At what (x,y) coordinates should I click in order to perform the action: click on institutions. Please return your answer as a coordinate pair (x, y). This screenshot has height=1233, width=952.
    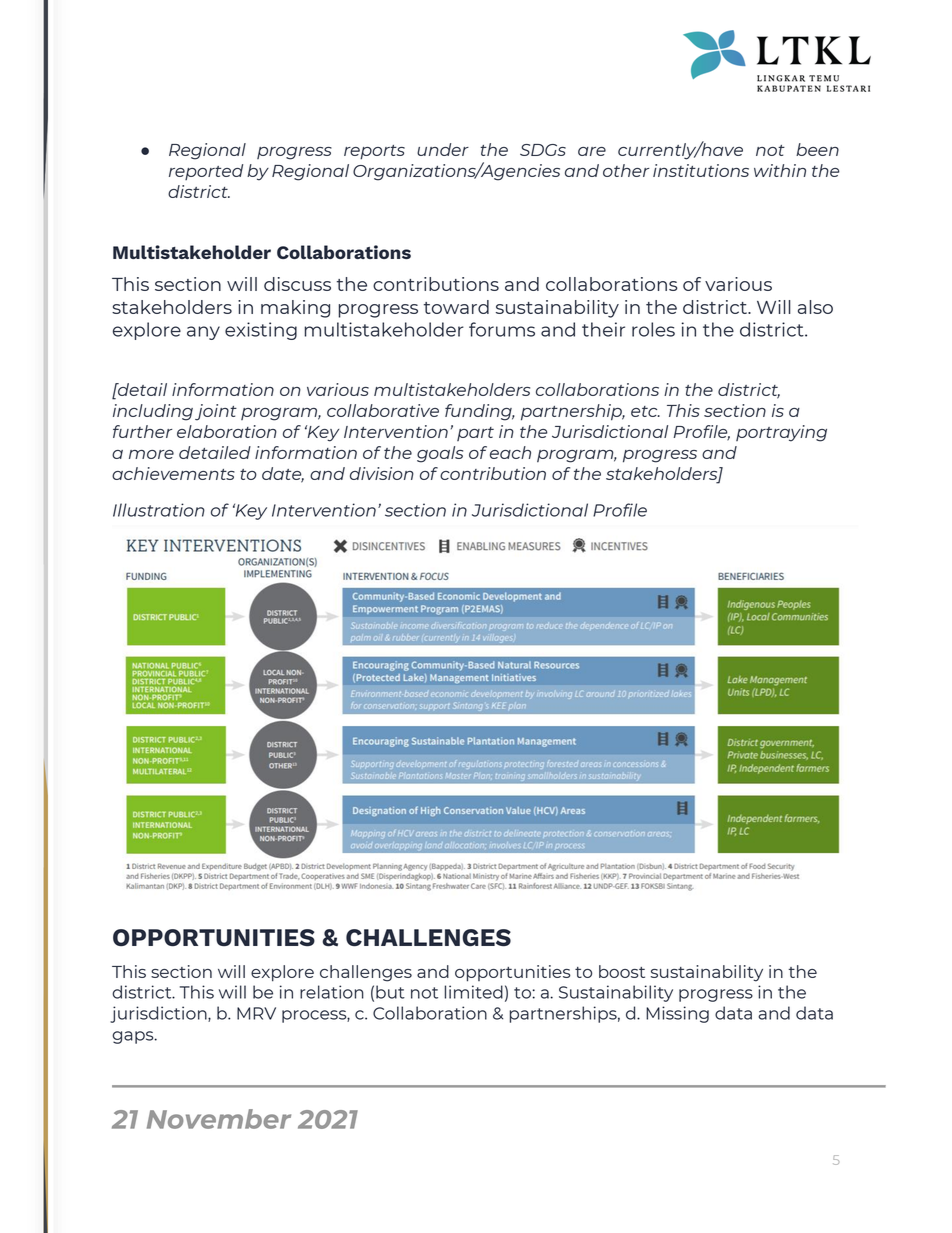
    Looking at the image, I should click on (701, 170).
